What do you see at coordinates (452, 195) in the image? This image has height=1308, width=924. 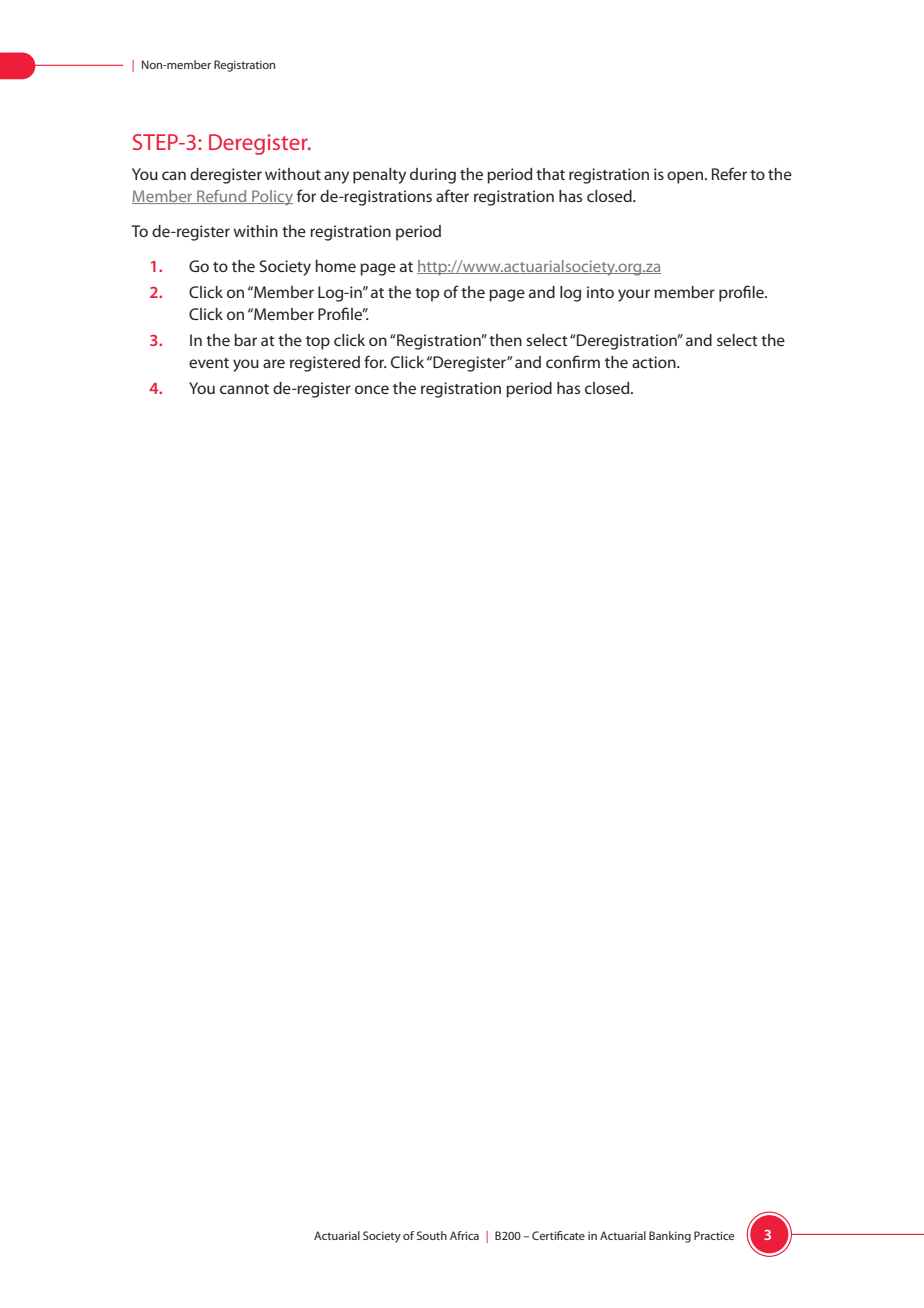 I see `after` at bounding box center [452, 195].
